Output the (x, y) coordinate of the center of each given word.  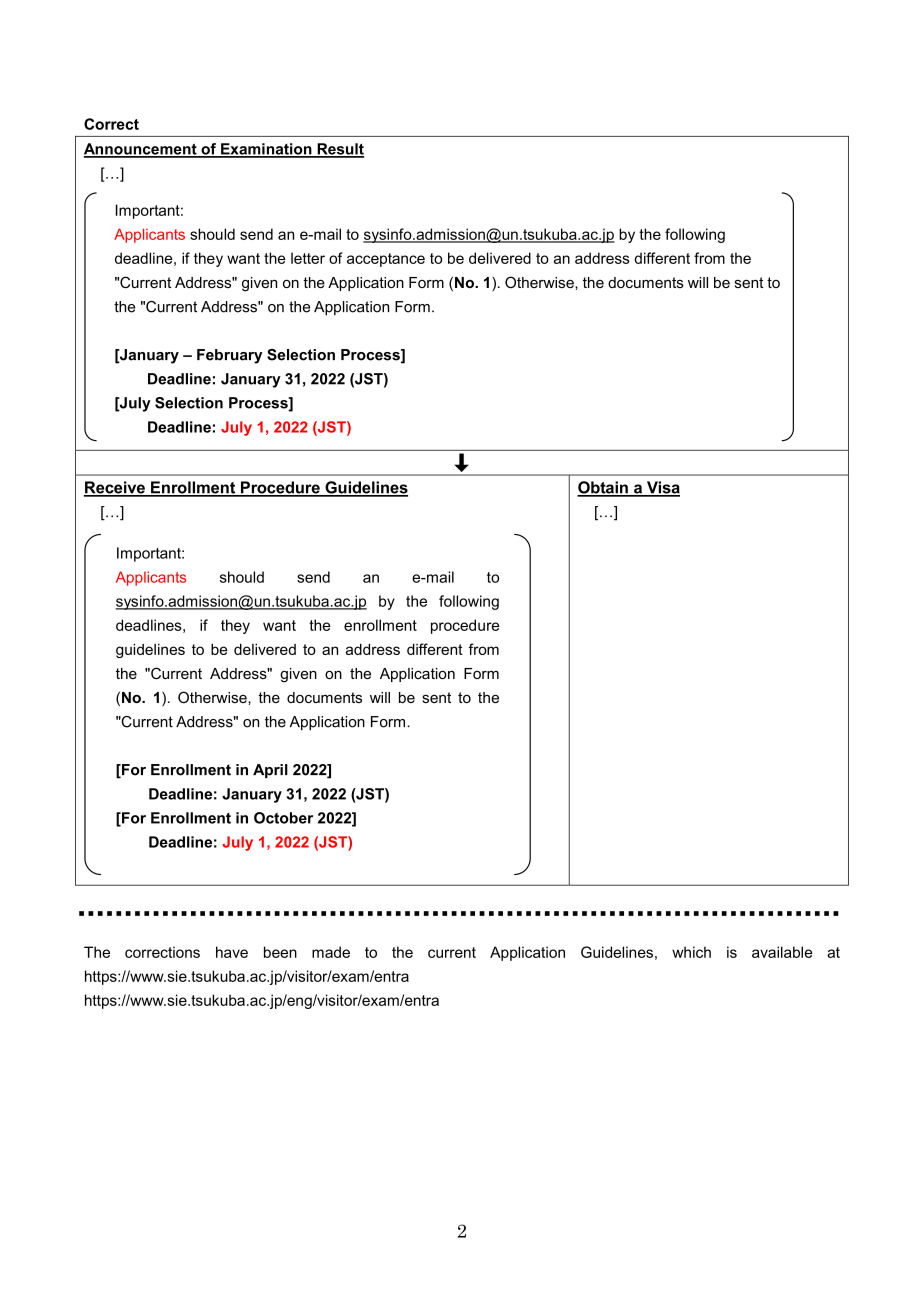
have (232, 952)
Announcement (141, 150)
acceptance (386, 260)
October (283, 818)
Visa (662, 488)
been (280, 952)
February (229, 356)
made (331, 952)
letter (308, 258)
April (270, 771)
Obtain (603, 488)
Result (339, 150)
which (691, 952)
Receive (115, 488)
